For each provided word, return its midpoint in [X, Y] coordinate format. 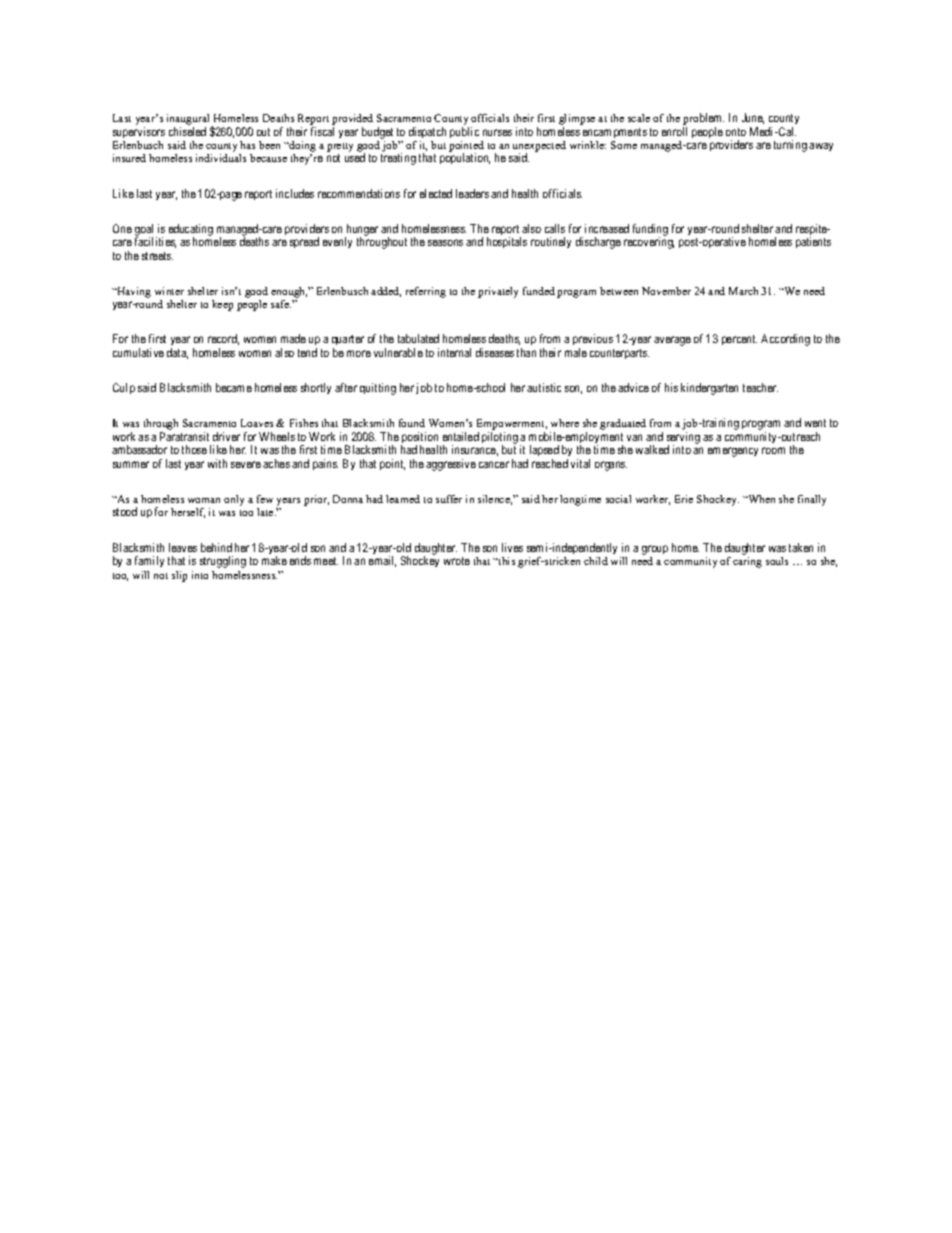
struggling [223, 562]
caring [747, 562]
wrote [457, 561]
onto [736, 132]
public [464, 132]
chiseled [187, 131]
